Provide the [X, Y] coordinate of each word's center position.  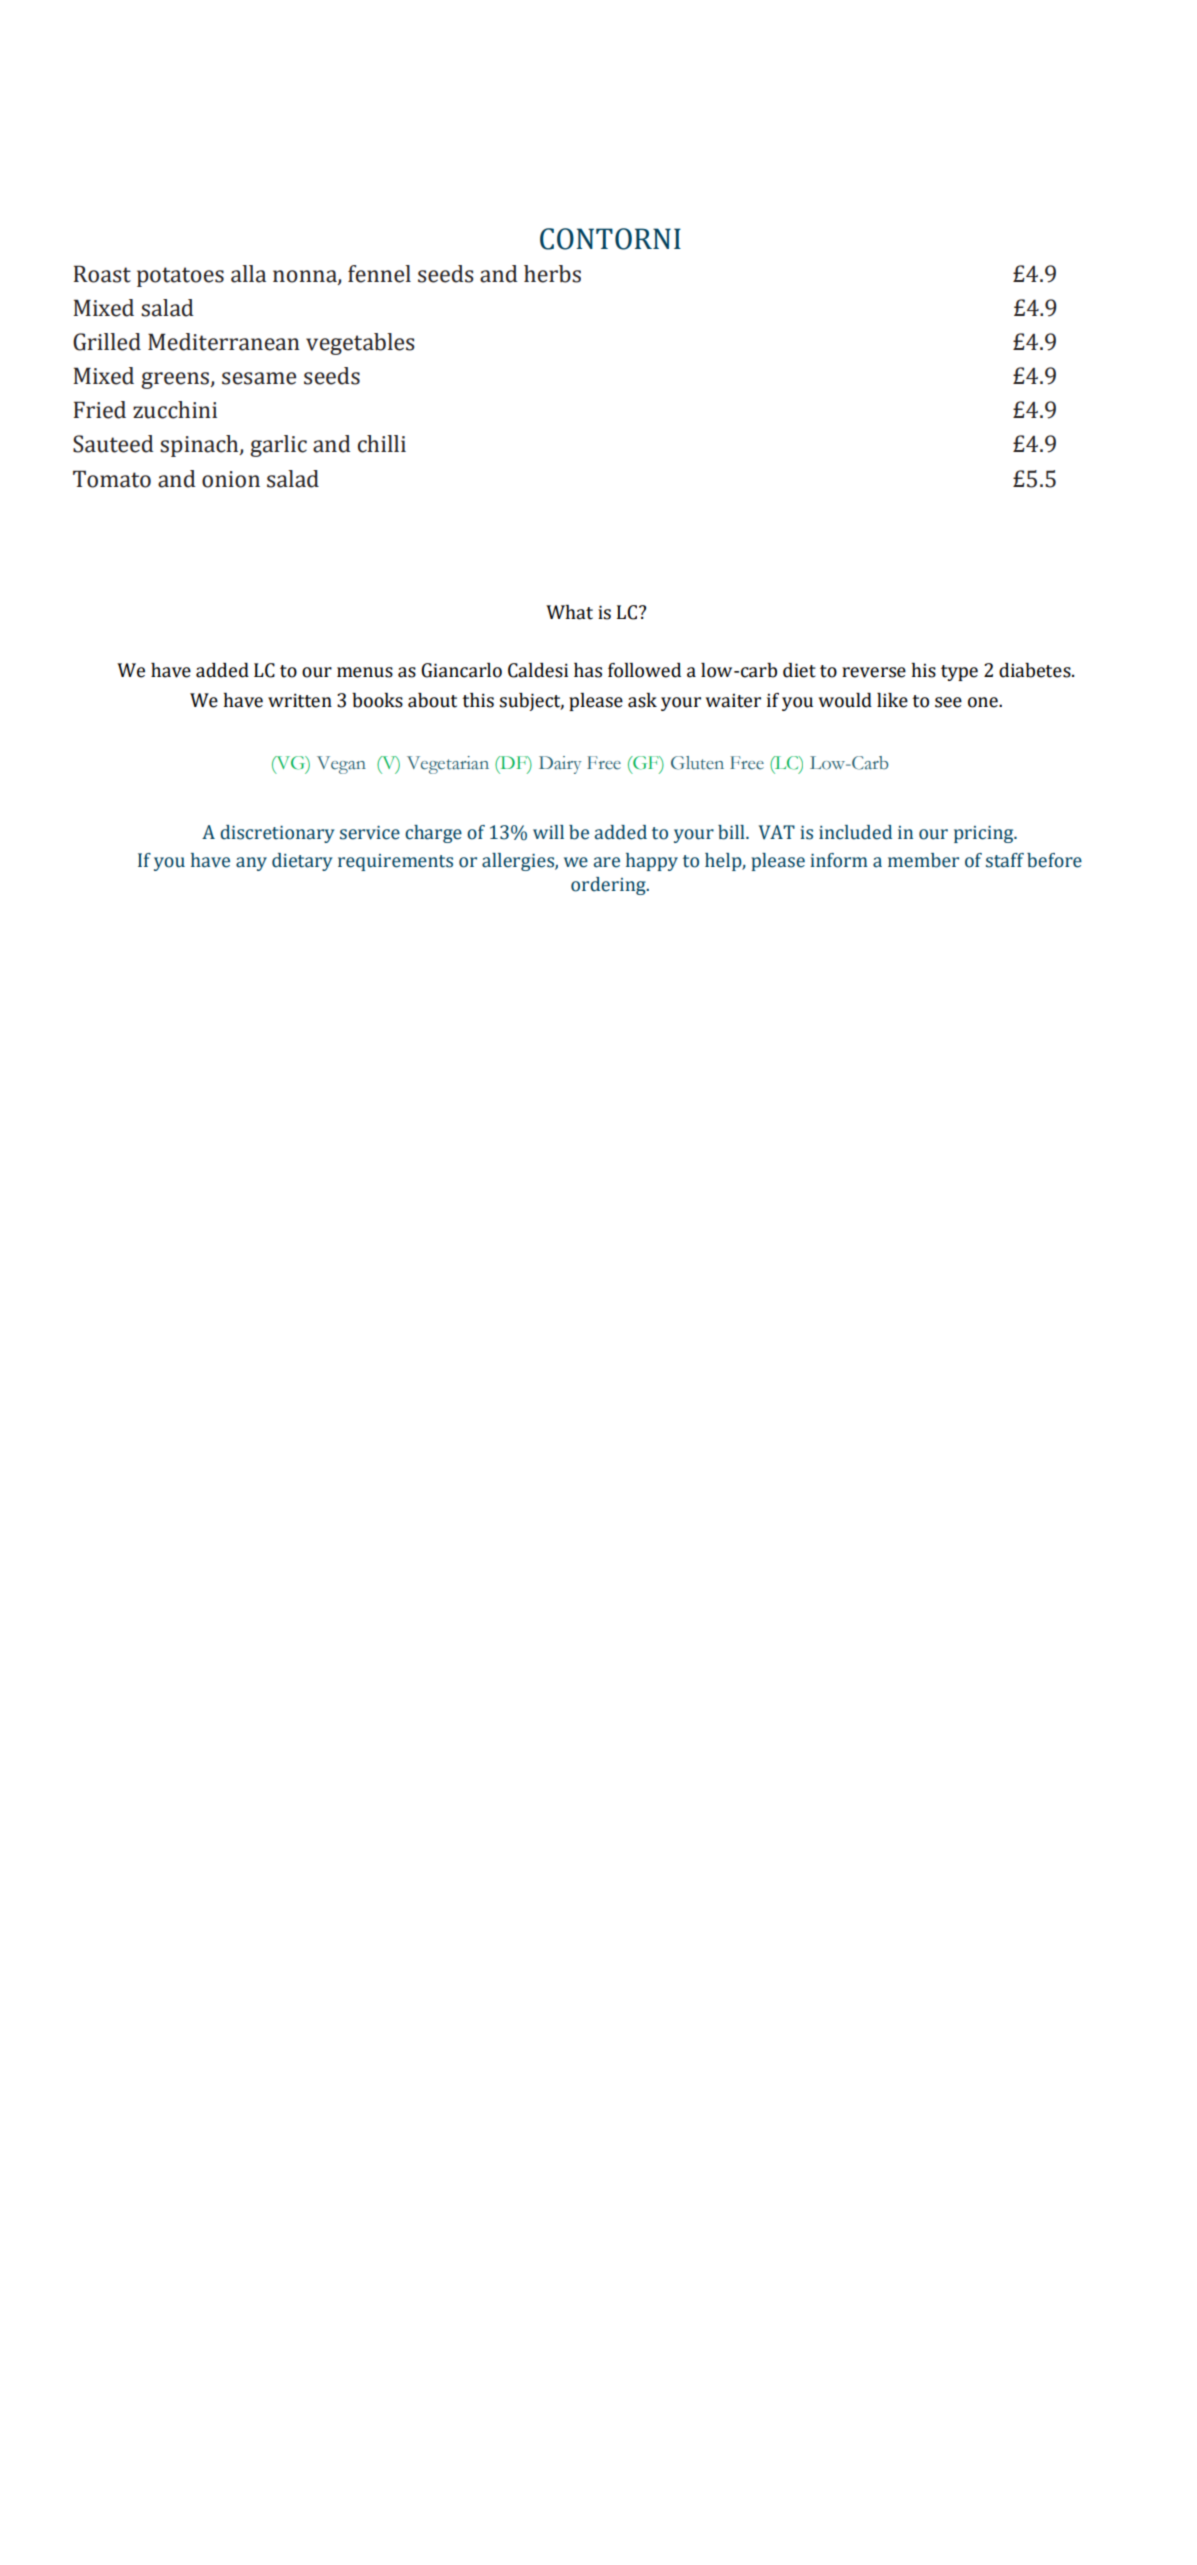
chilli [382, 444]
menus [365, 672]
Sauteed [113, 444]
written [300, 700]
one [984, 702]
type [959, 673]
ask [642, 700]
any [251, 864]
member [923, 860]
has [588, 670]
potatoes [180, 277]
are [607, 862]
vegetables [360, 344]
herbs [552, 274]
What [569, 612]
